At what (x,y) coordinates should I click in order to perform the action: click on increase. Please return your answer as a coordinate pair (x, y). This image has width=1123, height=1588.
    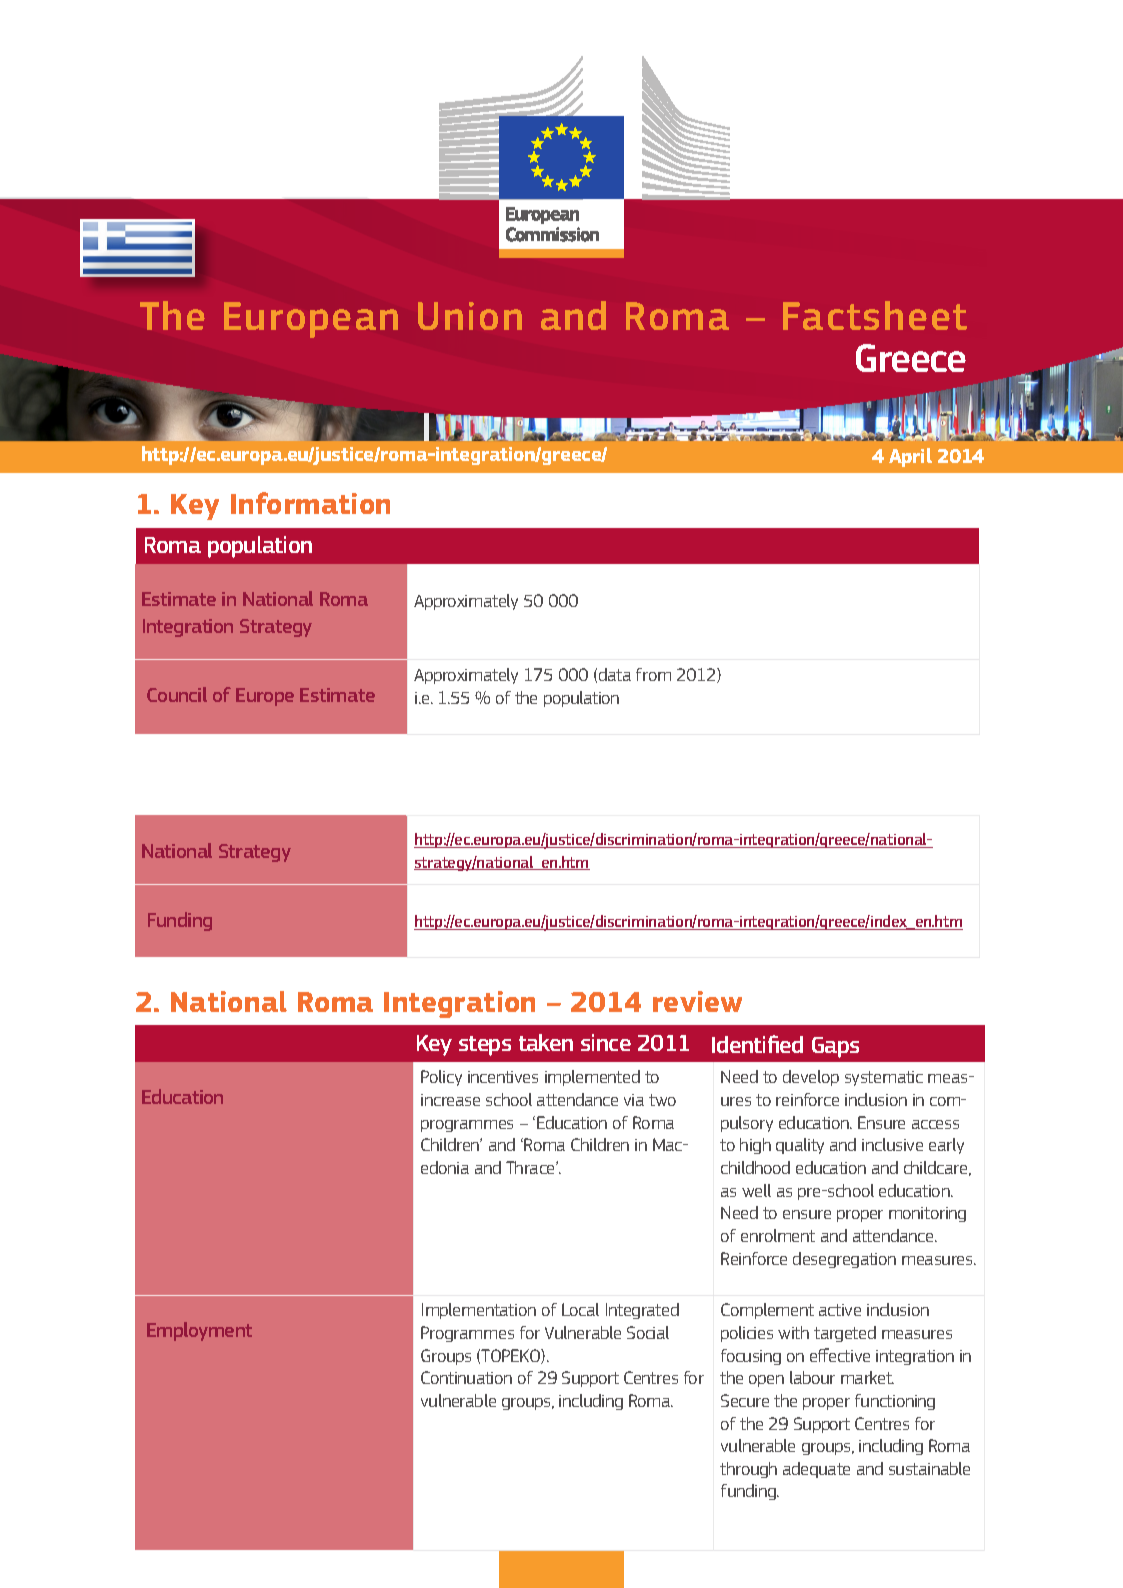
    Looking at the image, I should click on (450, 1100).
